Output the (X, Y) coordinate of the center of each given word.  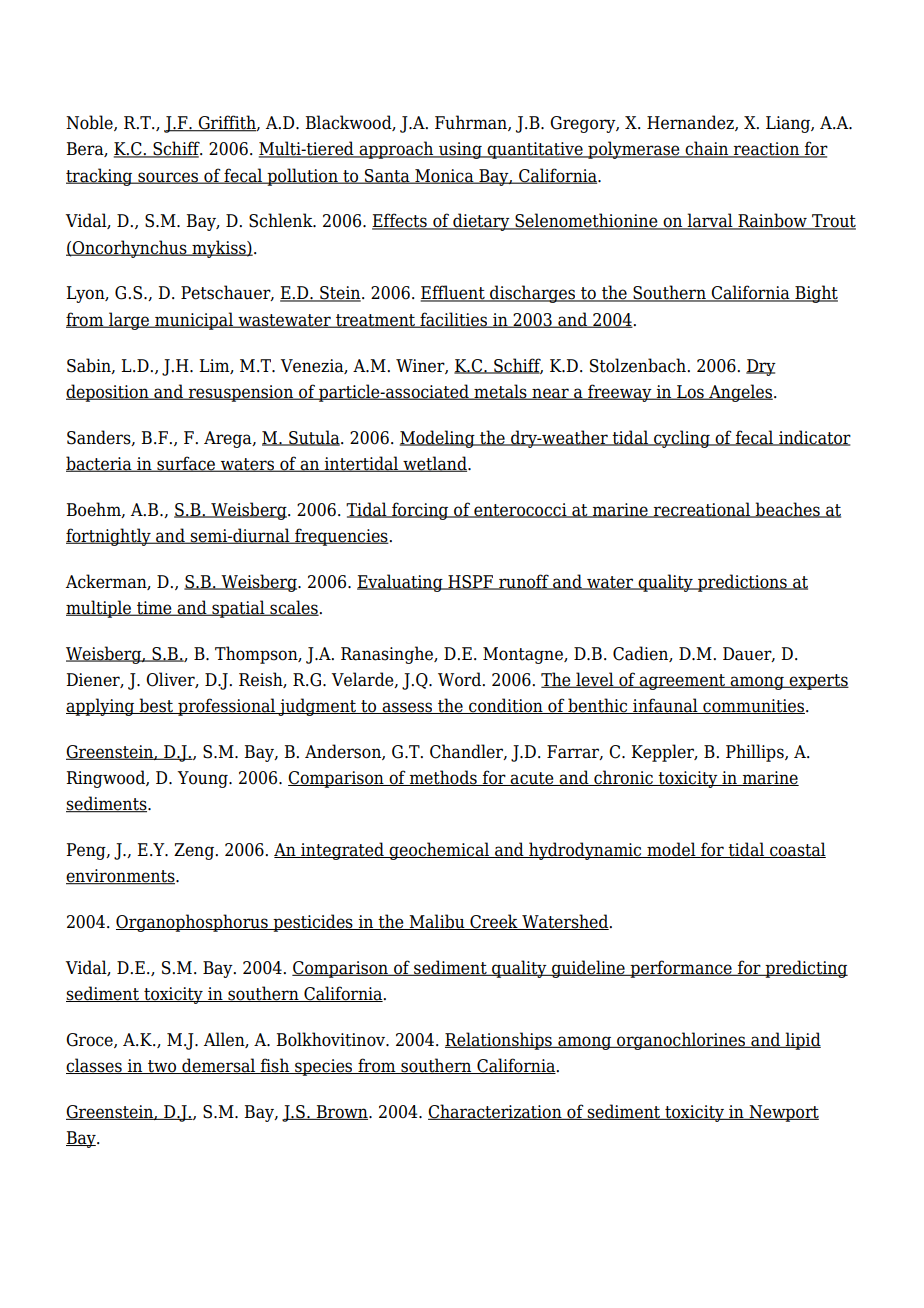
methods (443, 778)
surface (186, 464)
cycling (682, 439)
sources (168, 178)
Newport (783, 1113)
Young (203, 779)
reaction (767, 150)
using (460, 150)
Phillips (756, 753)
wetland (435, 464)
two (162, 1067)
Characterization (496, 1112)
